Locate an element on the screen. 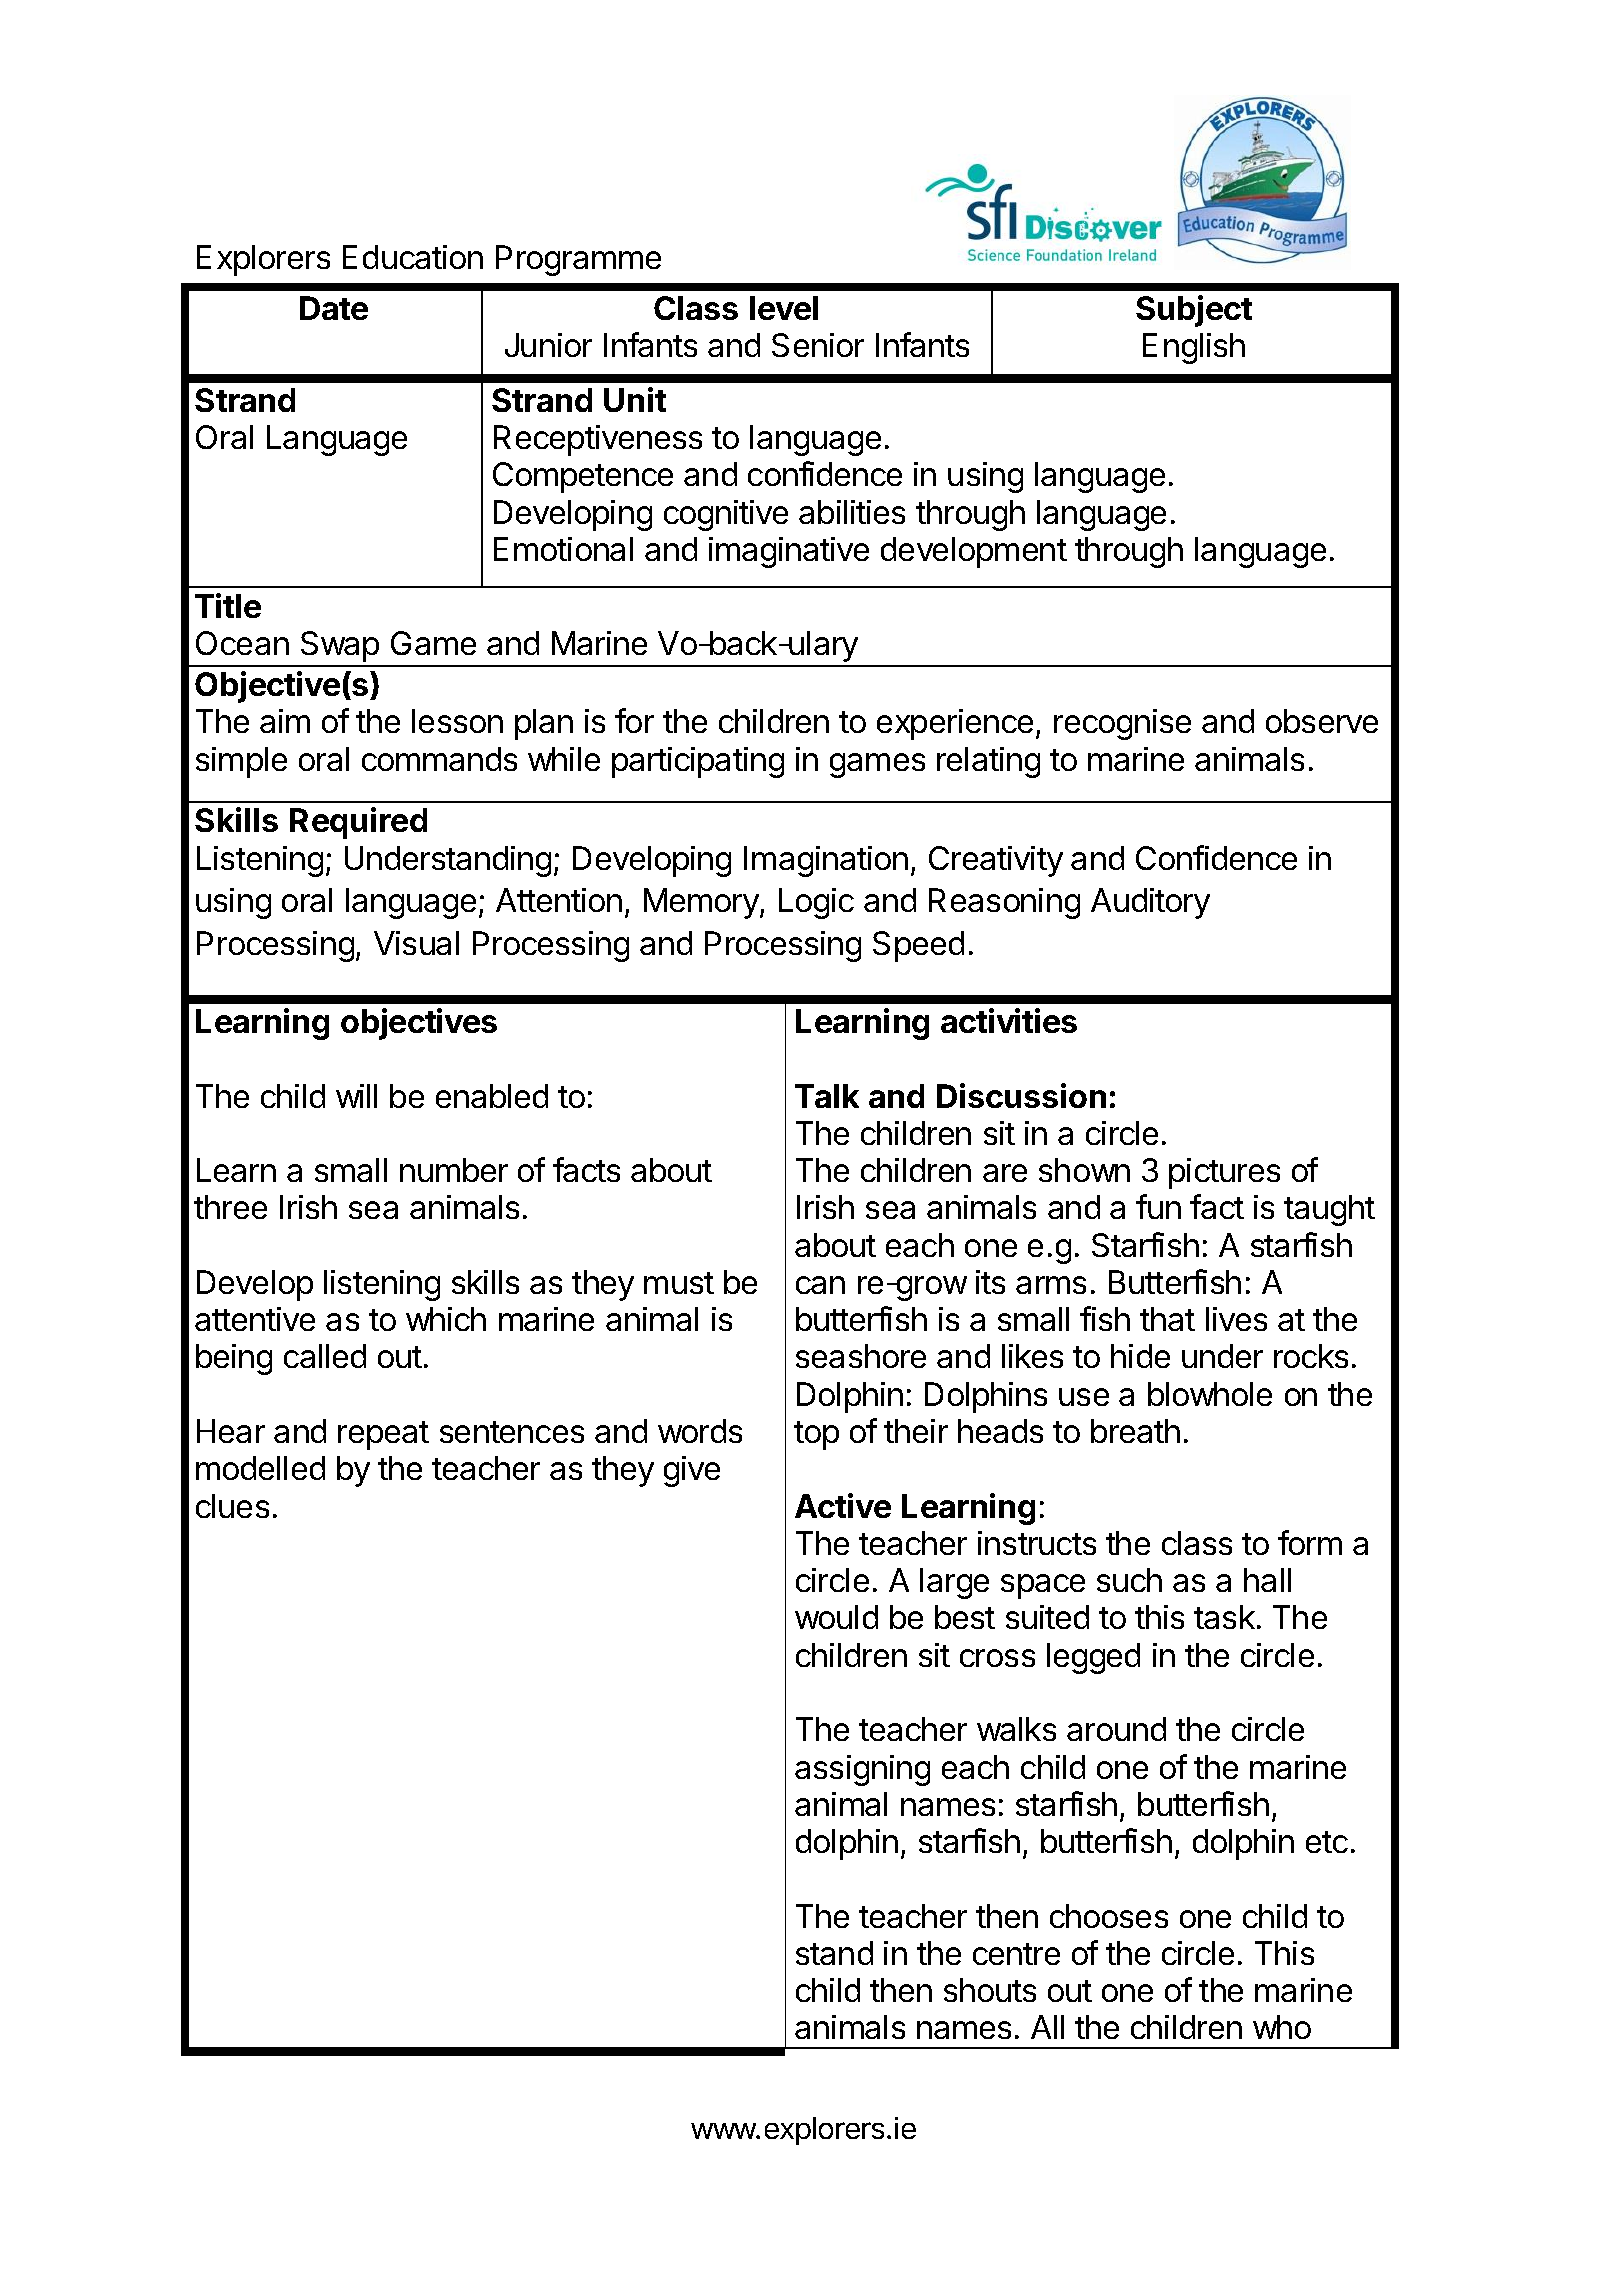 The width and height of the screenshot is (1608, 2274). will is located at coordinates (356, 1096).
